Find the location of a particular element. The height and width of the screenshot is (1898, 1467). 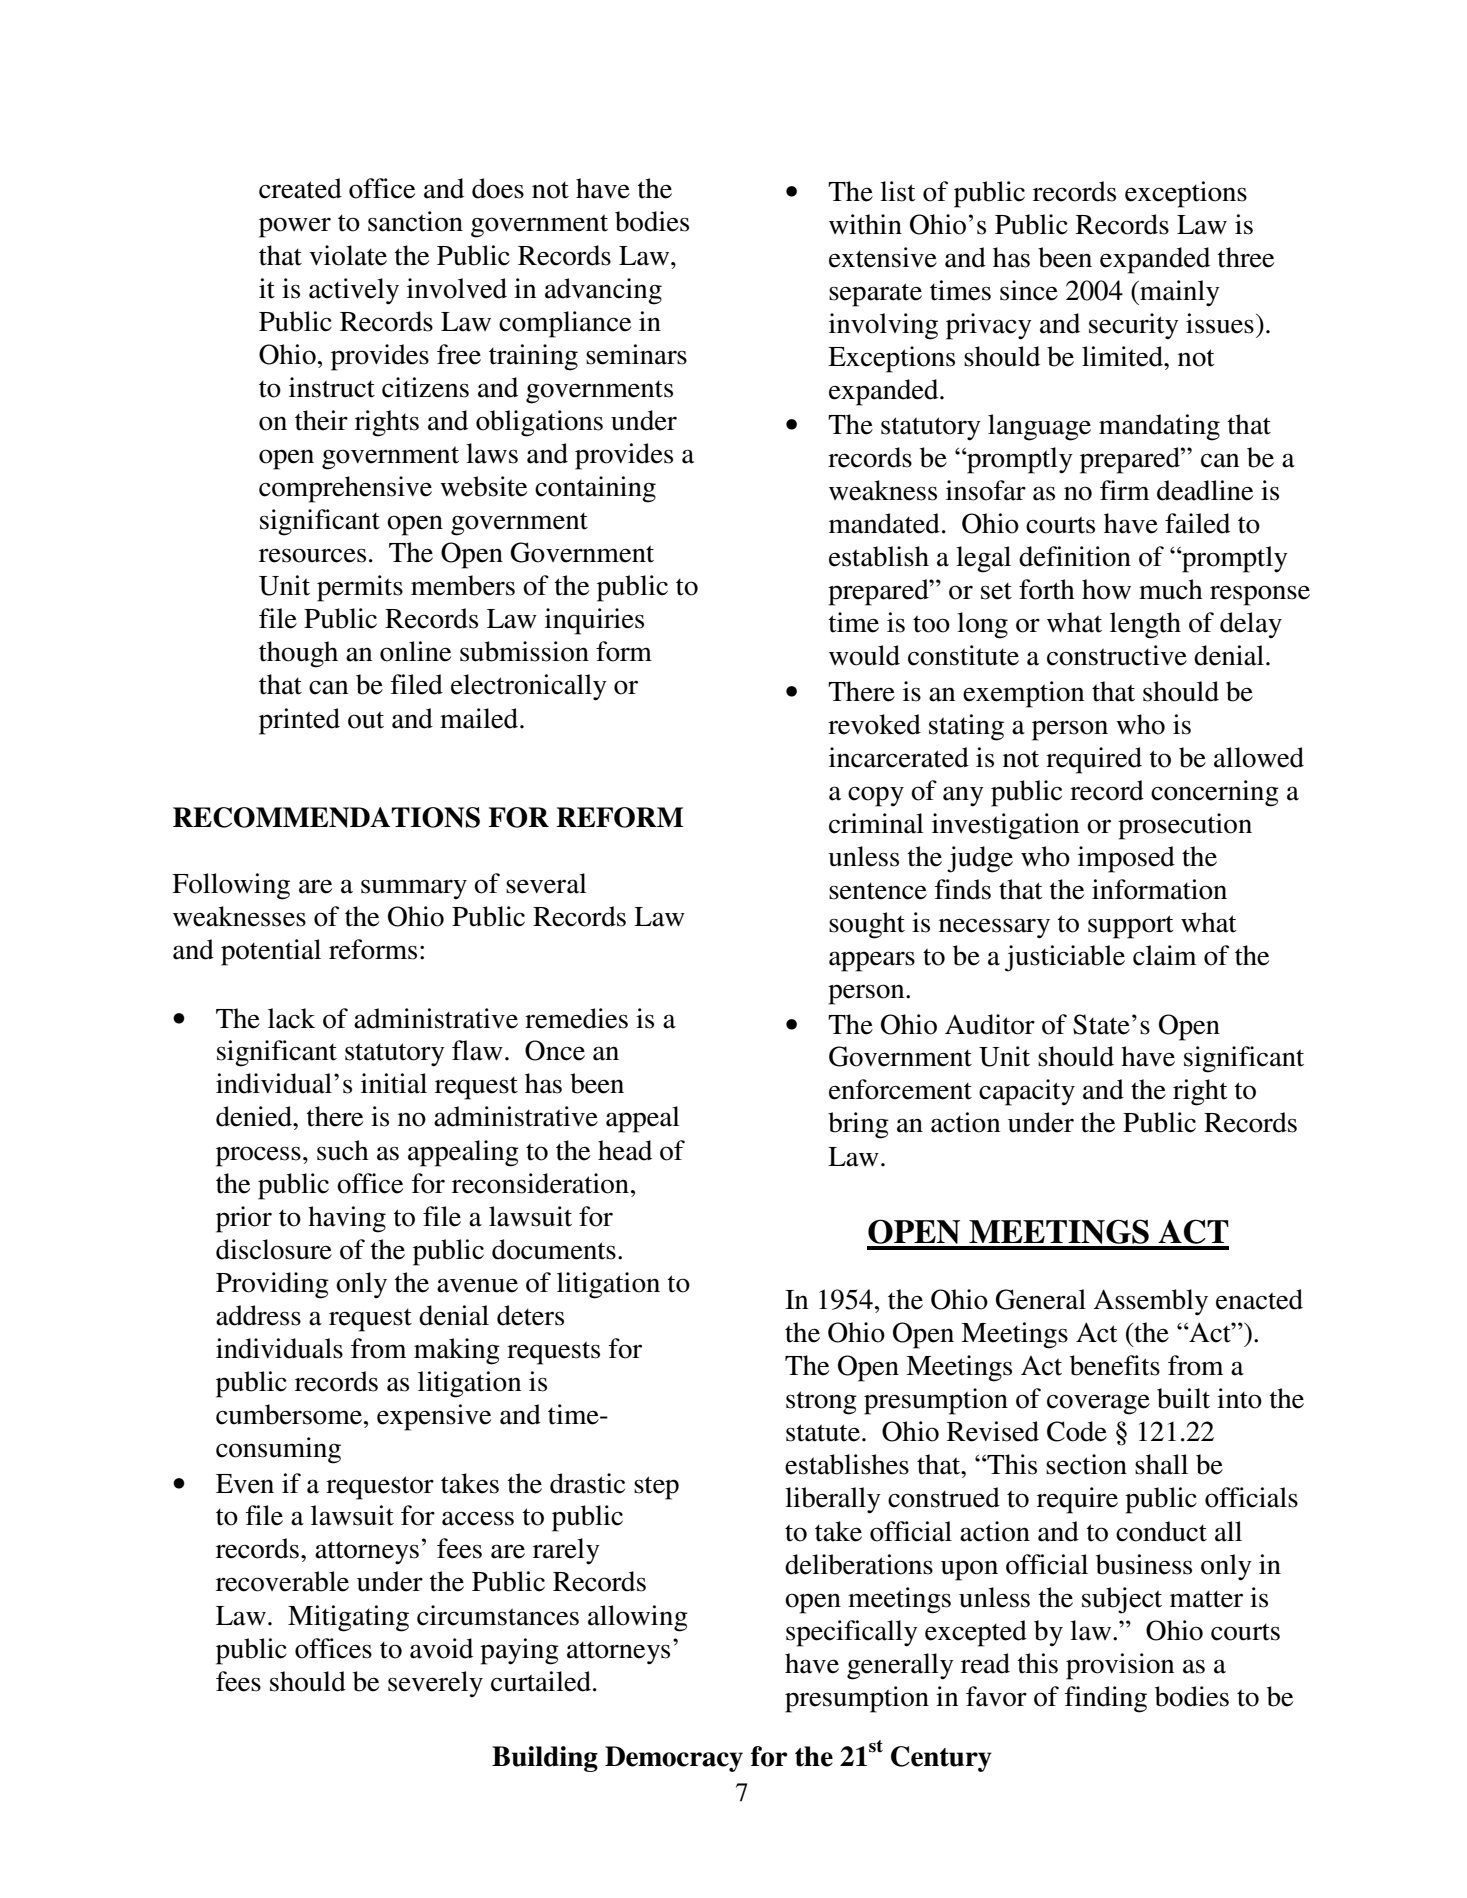

length is located at coordinates (1145, 625).
